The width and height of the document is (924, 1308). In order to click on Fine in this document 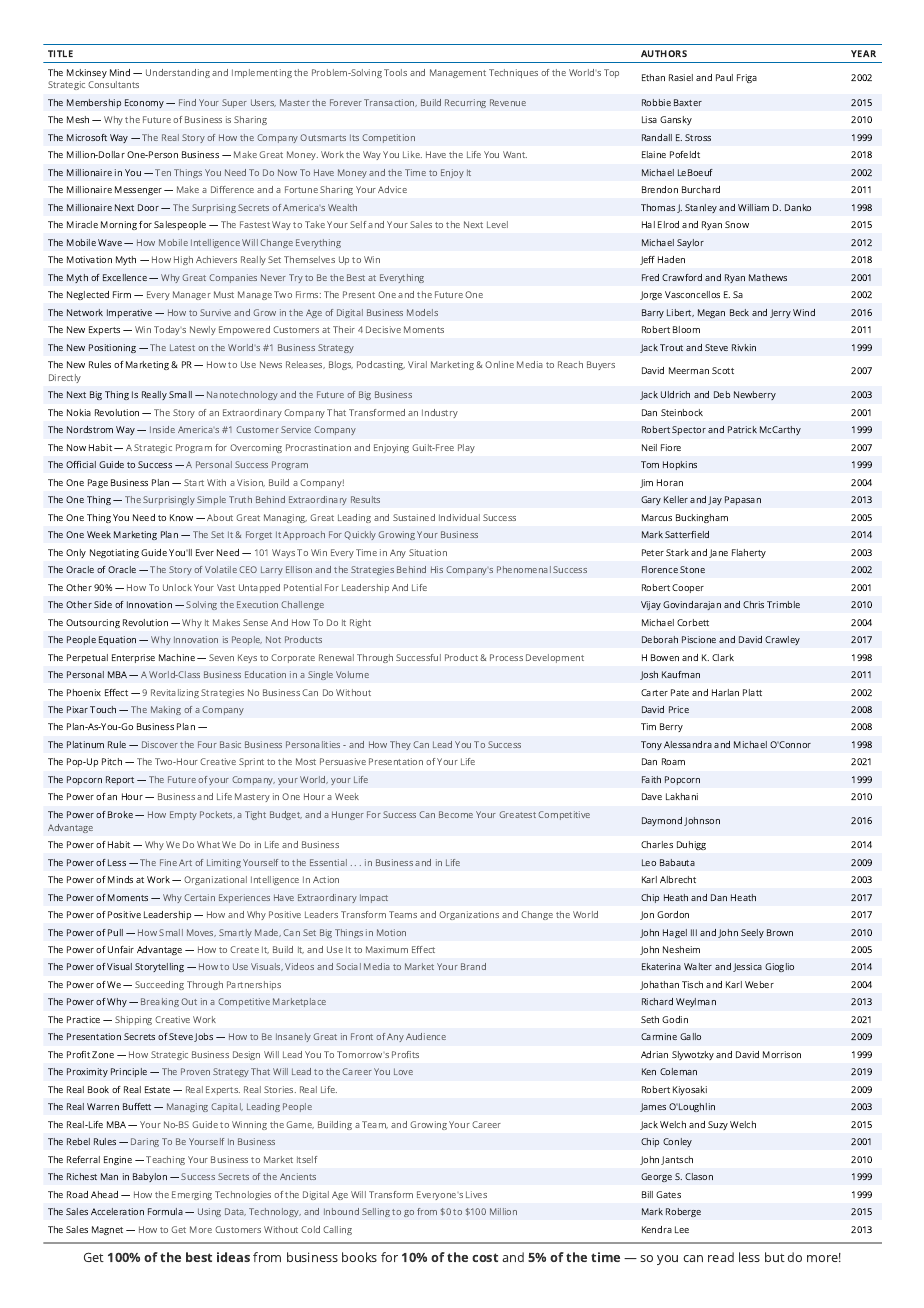, I will do `click(168, 862)`.
